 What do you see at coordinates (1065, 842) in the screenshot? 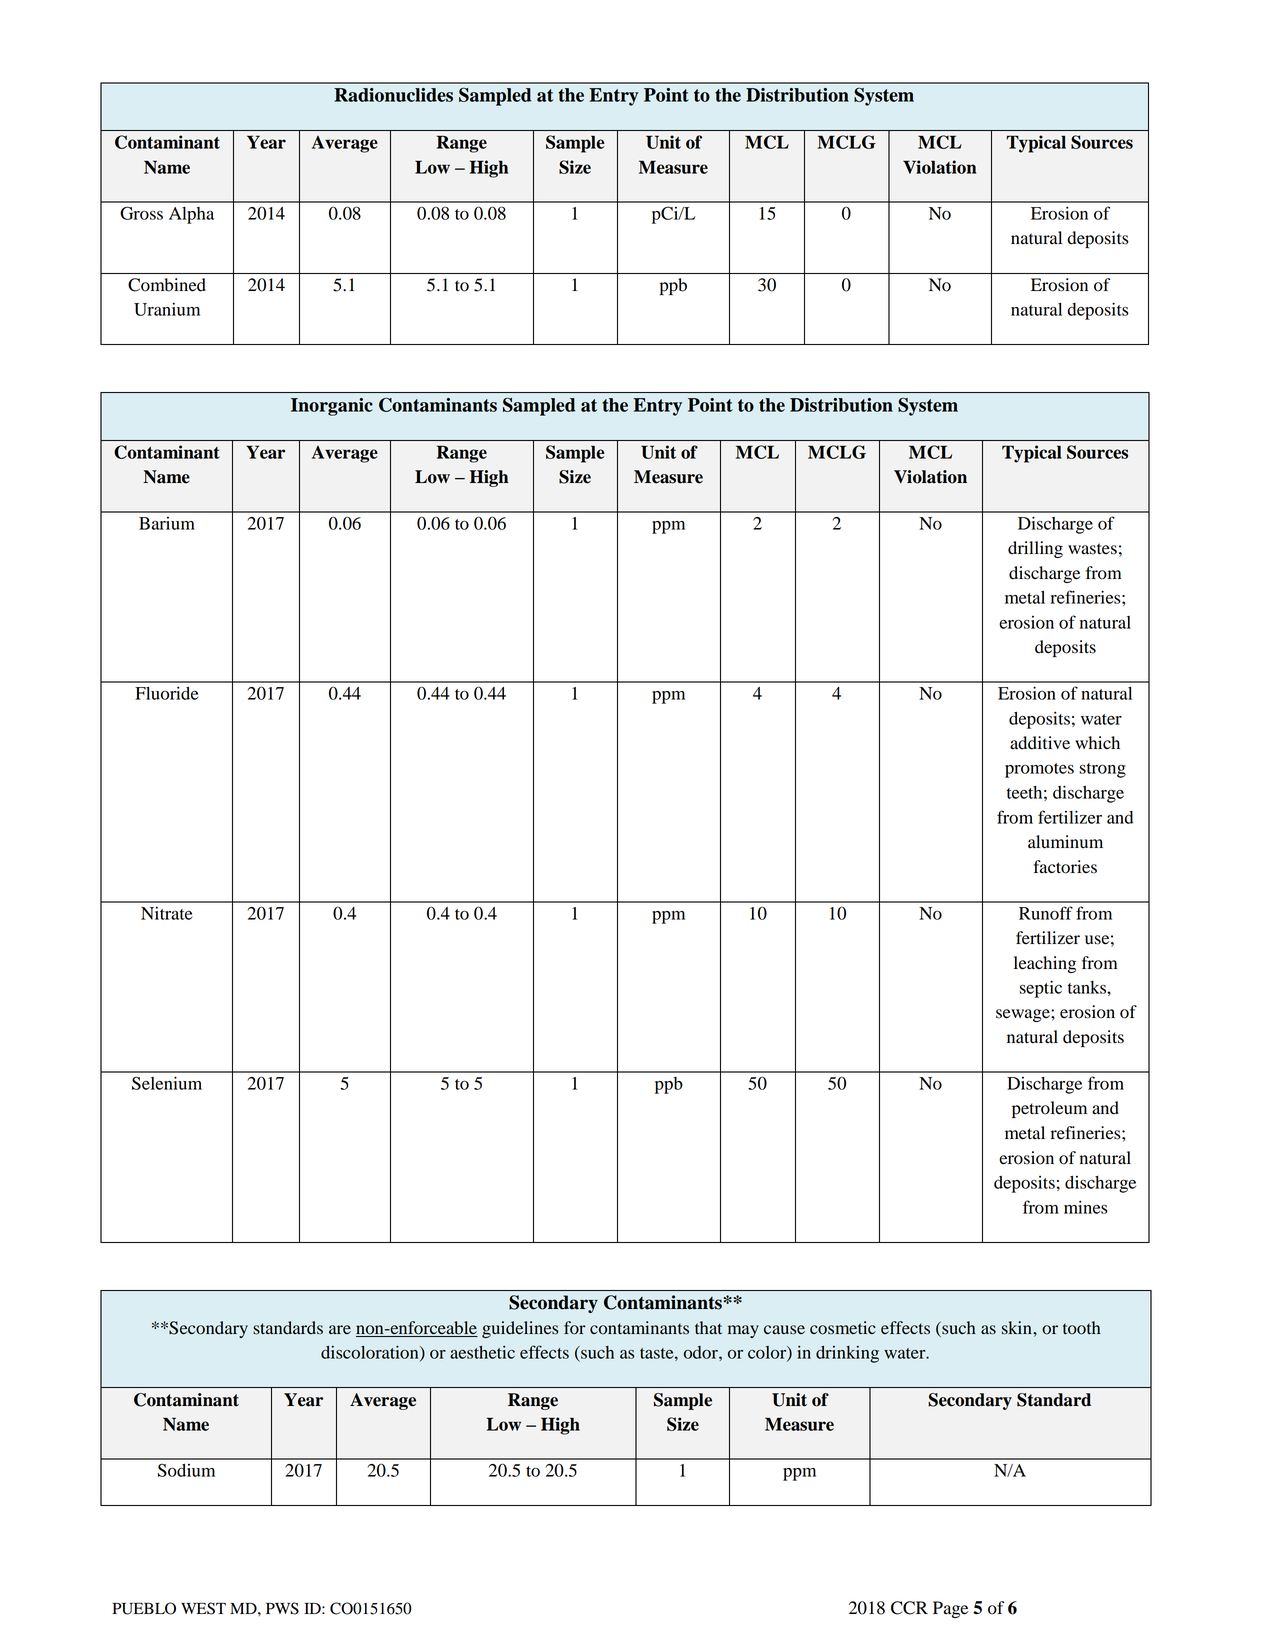
I see `aluminum` at bounding box center [1065, 842].
